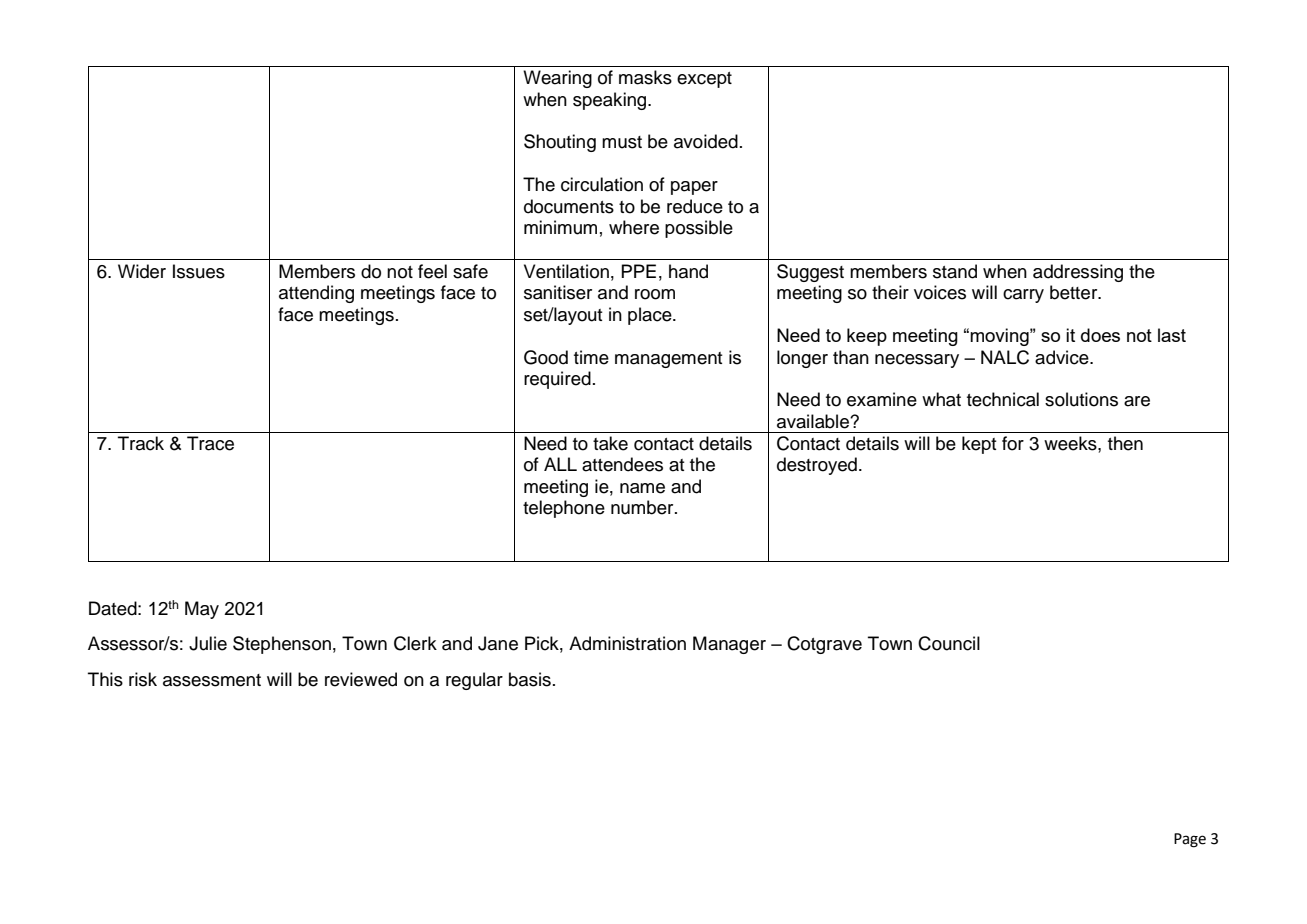  What do you see at coordinates (704, 80) in the screenshot?
I see `except` at bounding box center [704, 80].
